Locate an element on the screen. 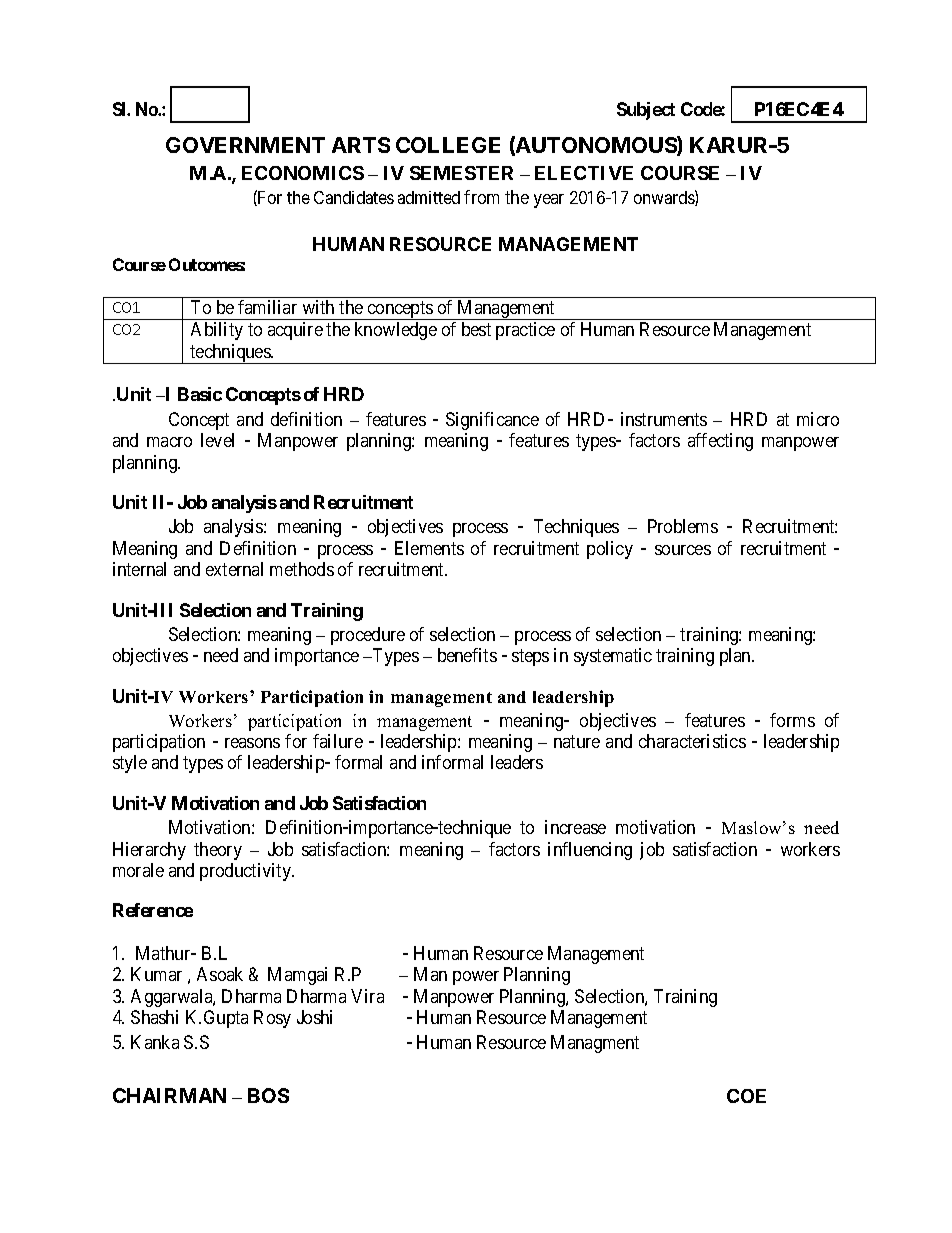 The image size is (952, 1233). GOVERNMENT is located at coordinates (245, 145).
